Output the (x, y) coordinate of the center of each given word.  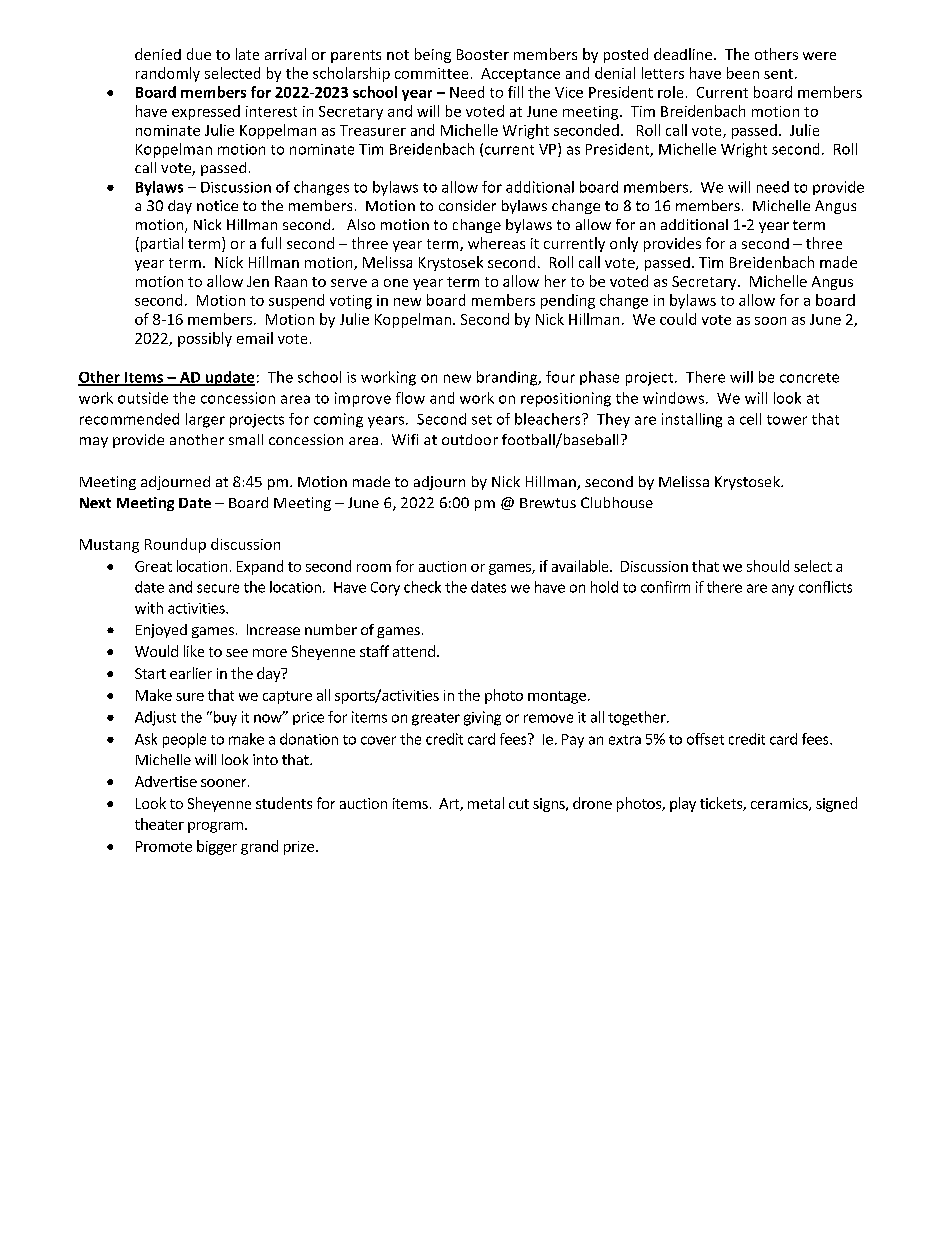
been (743, 73)
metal (486, 803)
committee (431, 73)
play (683, 804)
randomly (168, 74)
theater (159, 824)
